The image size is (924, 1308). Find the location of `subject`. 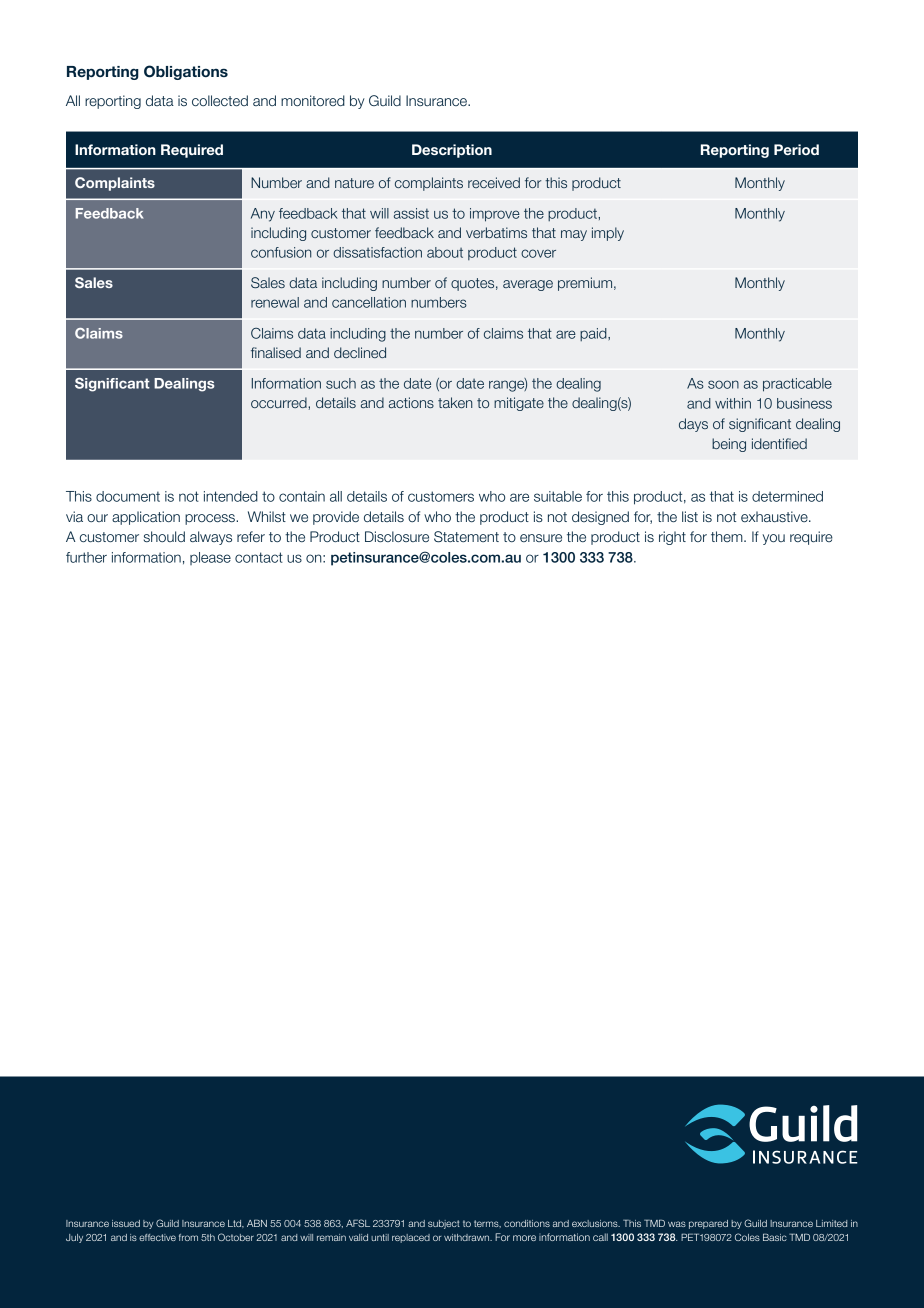

subject is located at coordinates (444, 1224).
